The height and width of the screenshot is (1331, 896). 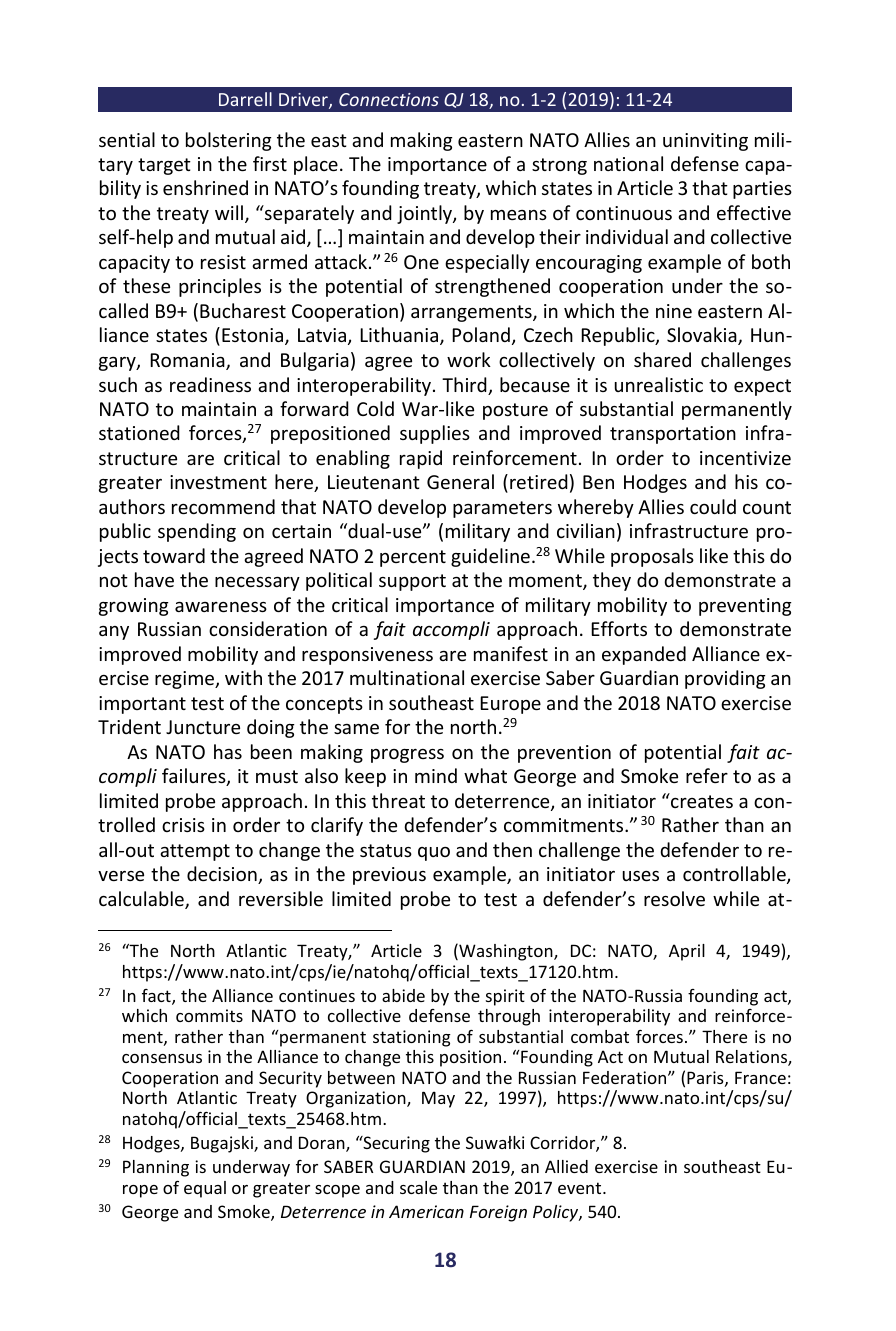 What do you see at coordinates (205, 1189) in the screenshot?
I see `equal` at bounding box center [205, 1189].
